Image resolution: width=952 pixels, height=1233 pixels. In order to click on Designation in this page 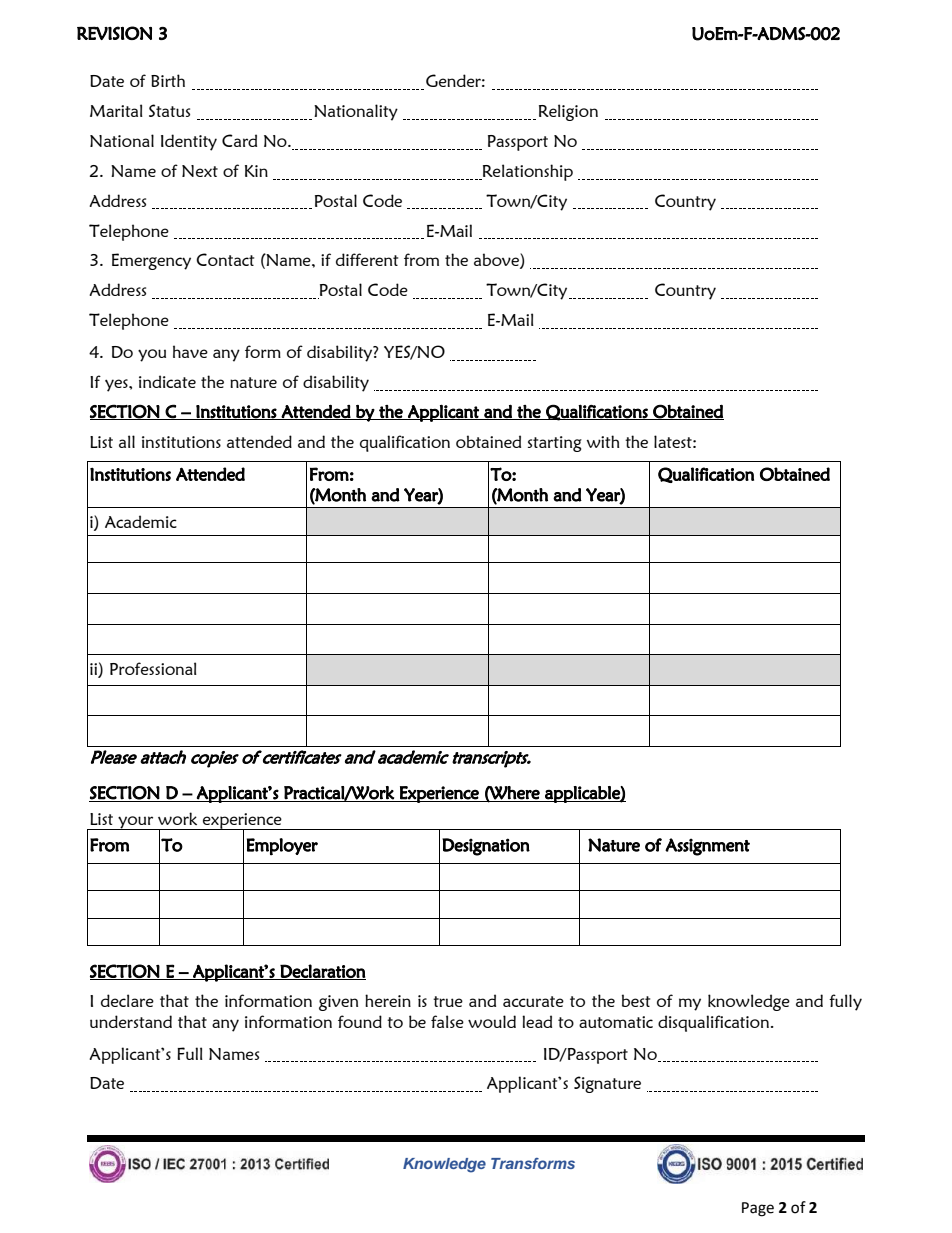, I will do `click(486, 847)`.
